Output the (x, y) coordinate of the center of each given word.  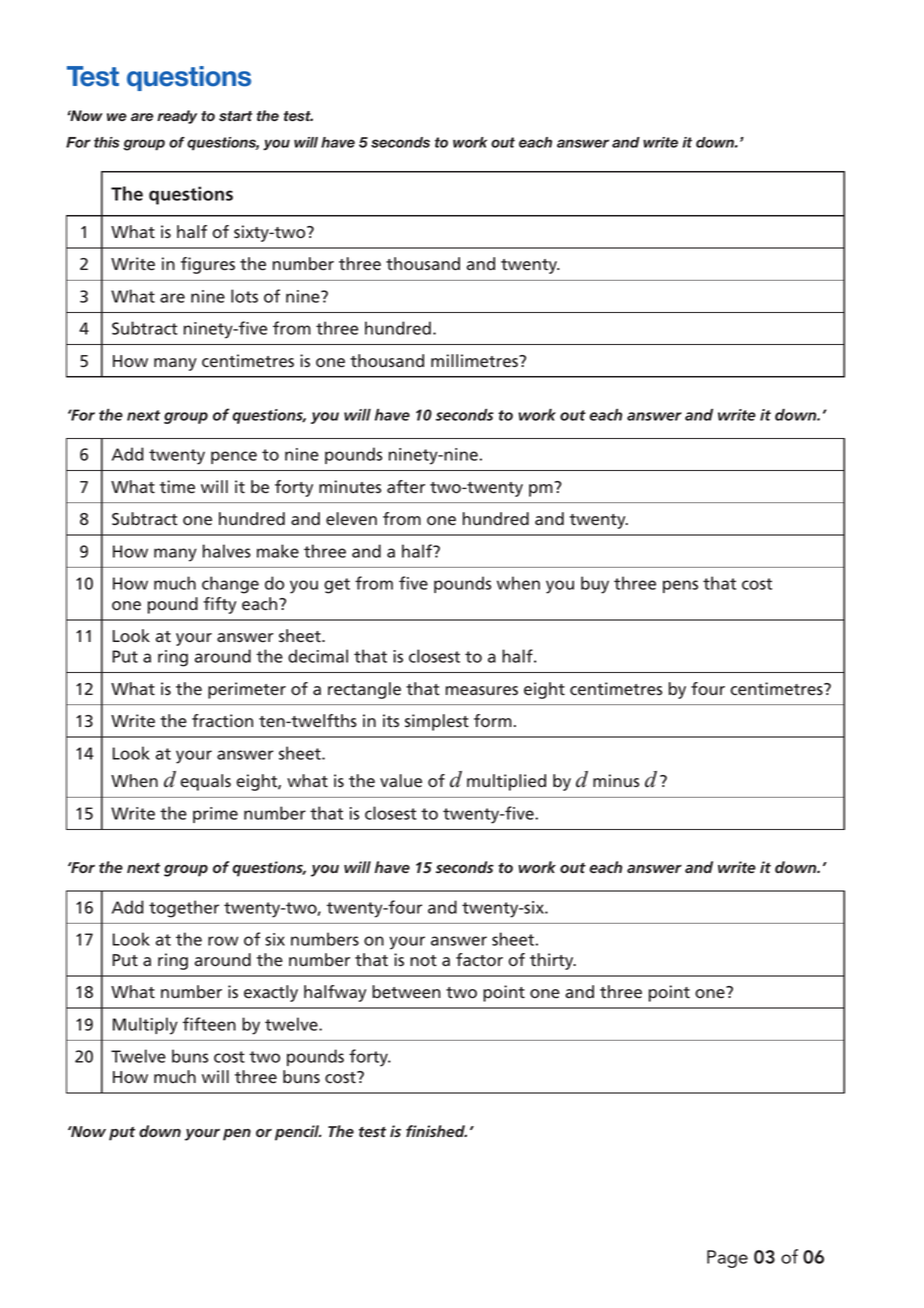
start (235, 116)
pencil (298, 1133)
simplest (437, 722)
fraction (222, 721)
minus (616, 781)
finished (436, 1131)
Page (727, 1259)
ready (177, 117)
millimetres (475, 361)
